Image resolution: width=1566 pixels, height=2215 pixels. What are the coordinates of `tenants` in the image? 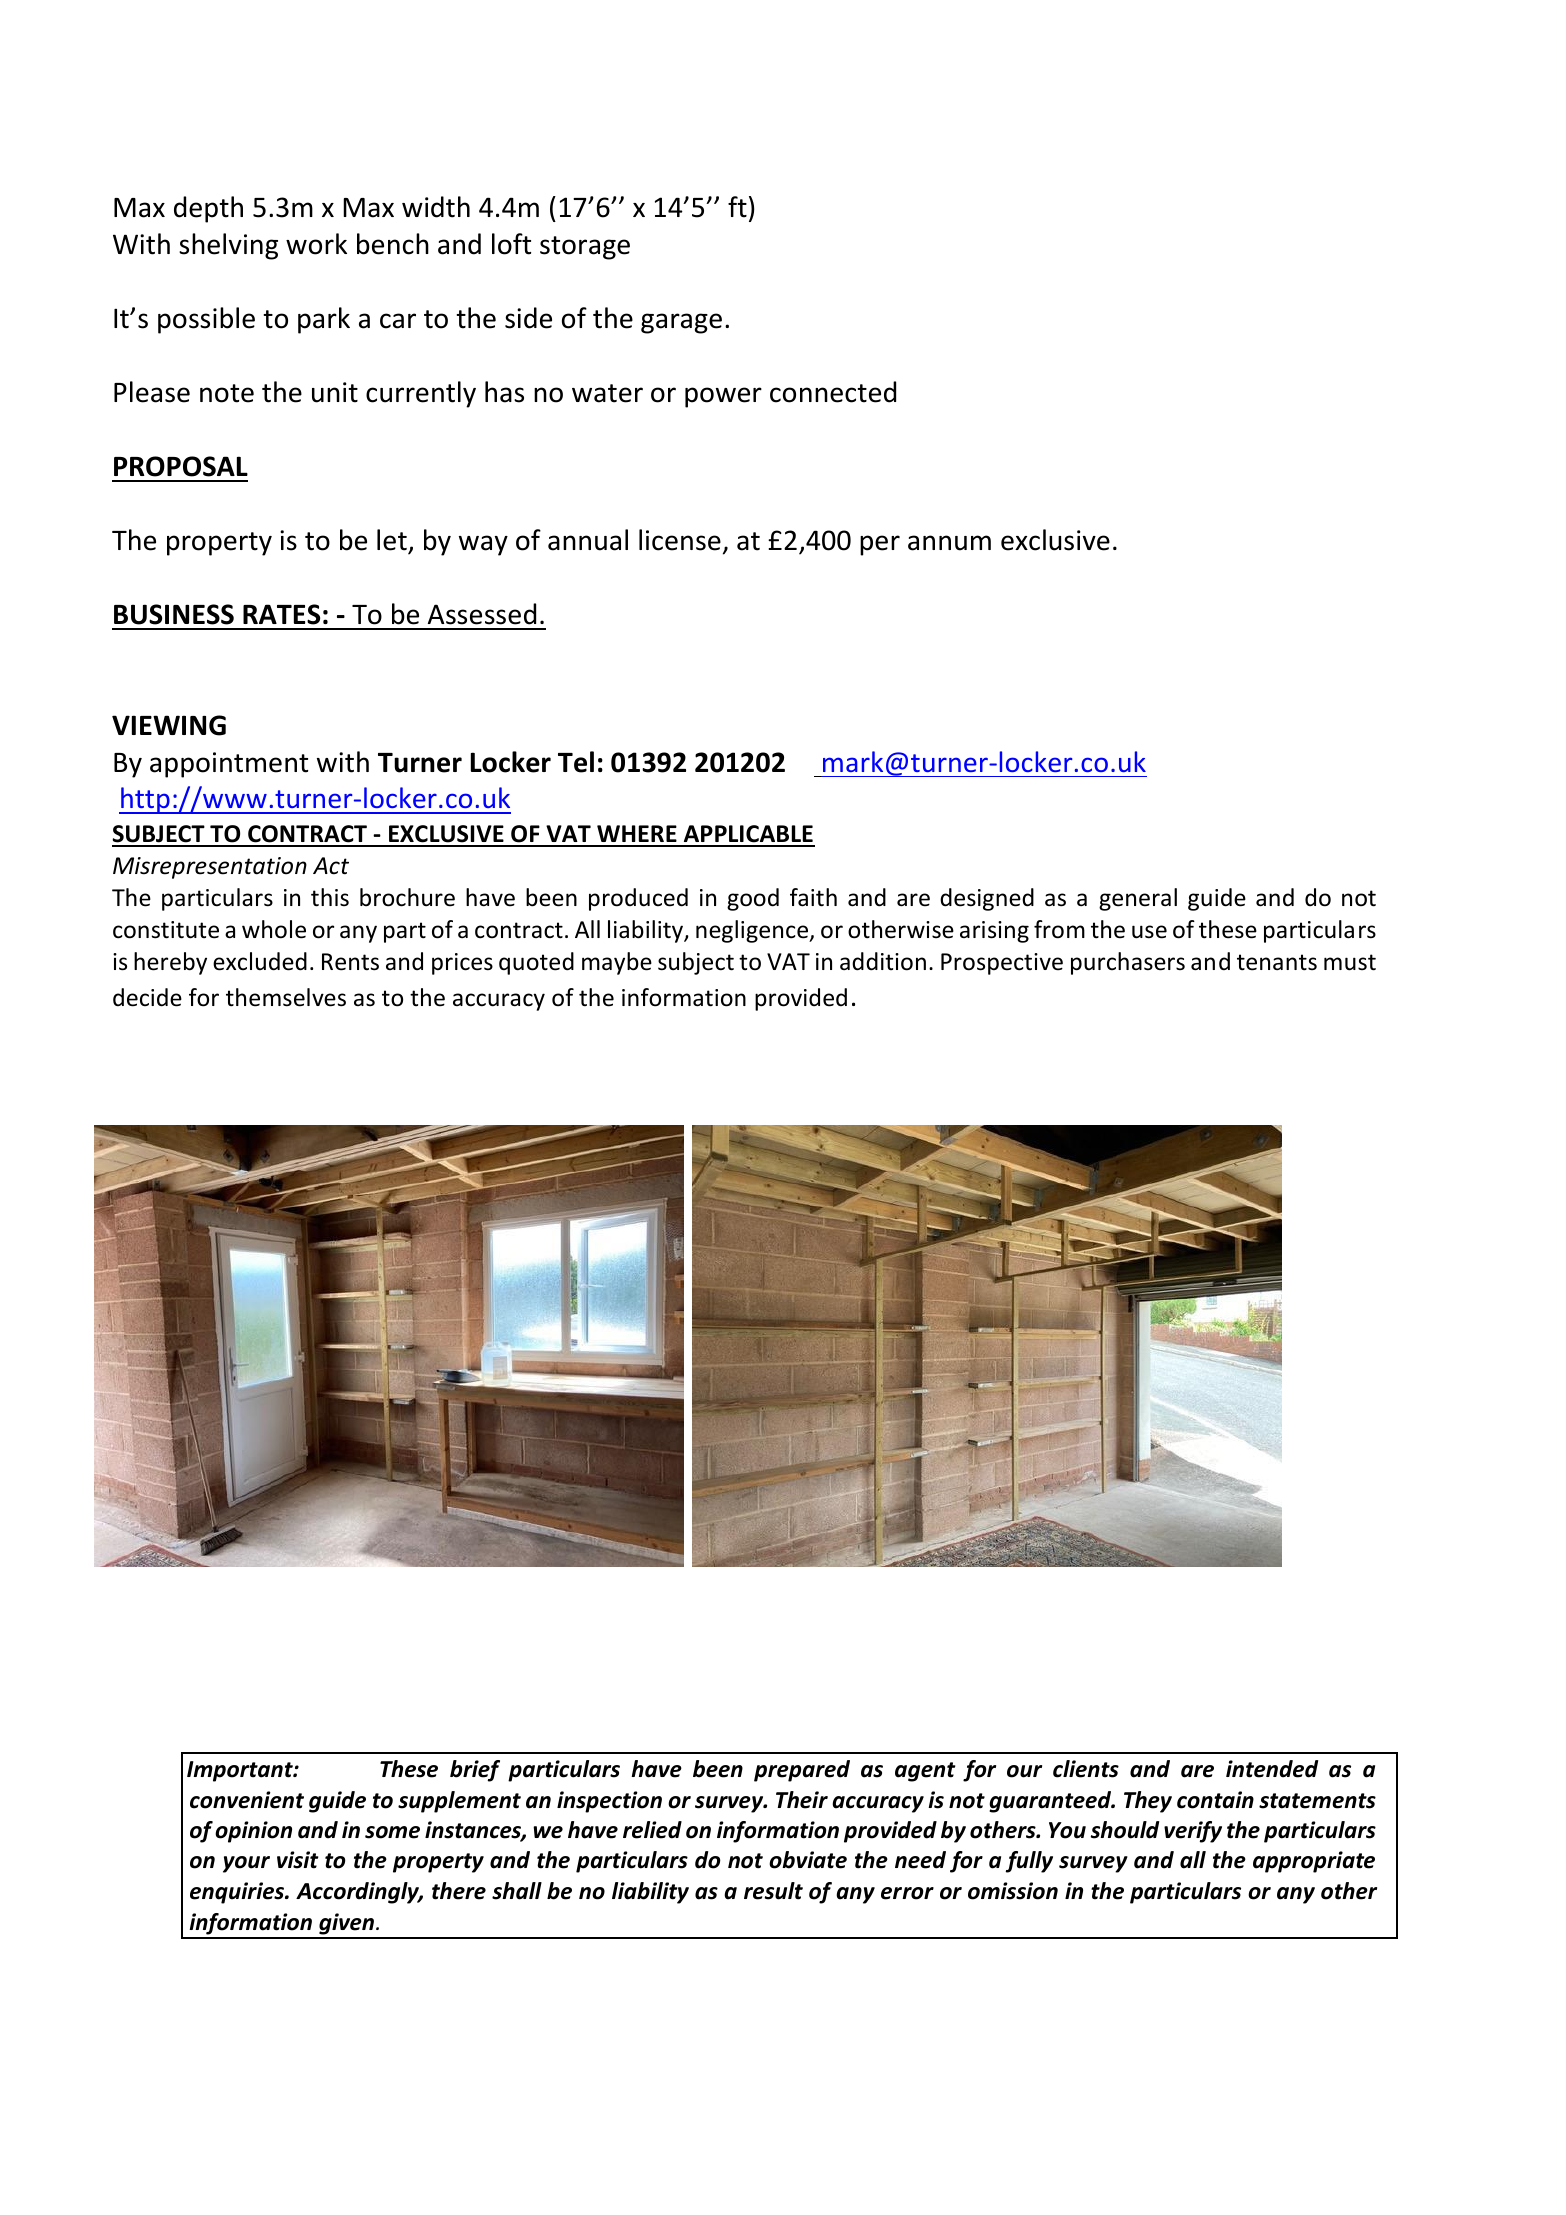 It's located at (1277, 962).
